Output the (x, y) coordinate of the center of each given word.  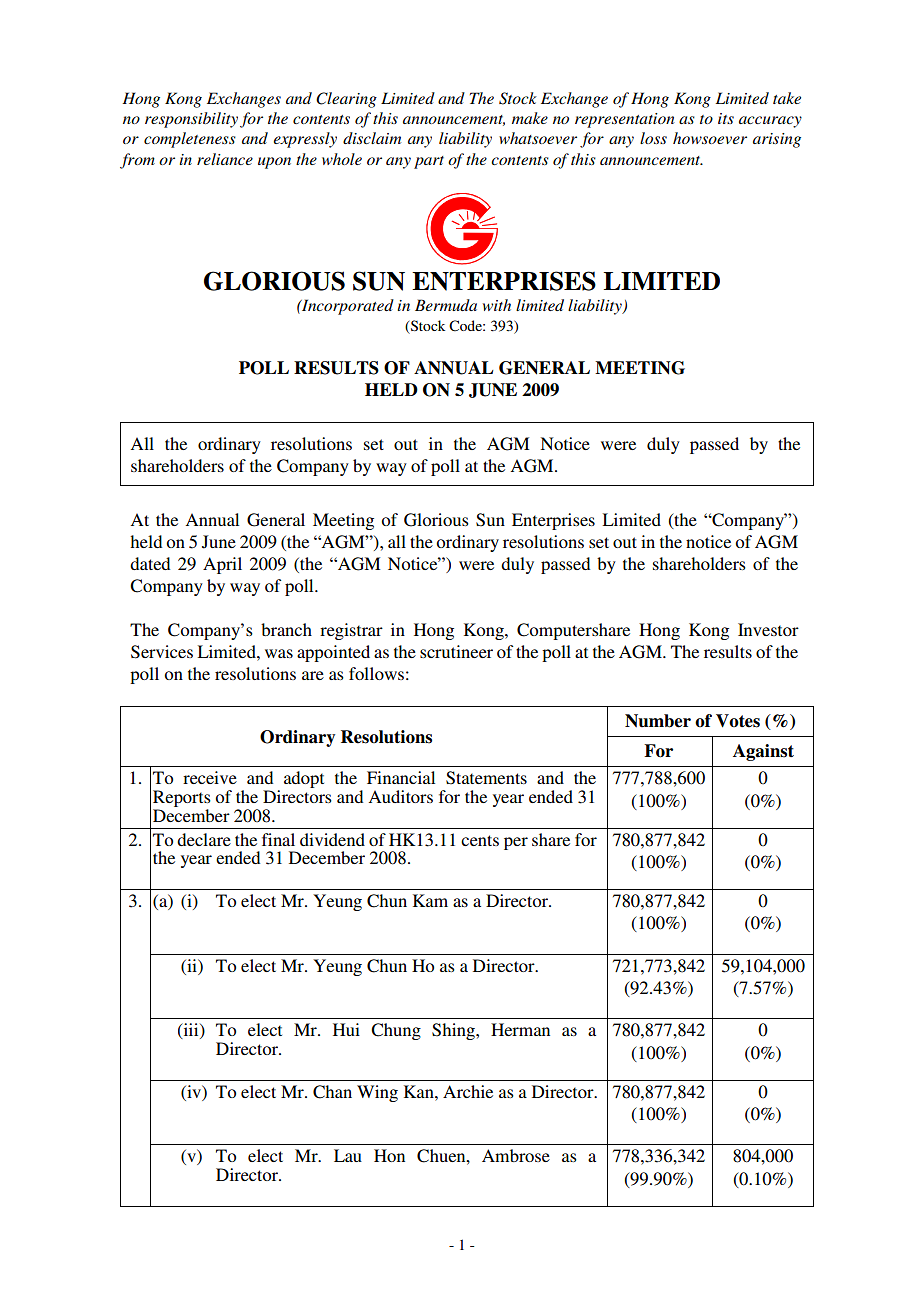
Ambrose (516, 1155)
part (429, 162)
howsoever (710, 138)
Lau (348, 1155)
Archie (468, 1091)
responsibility (191, 120)
